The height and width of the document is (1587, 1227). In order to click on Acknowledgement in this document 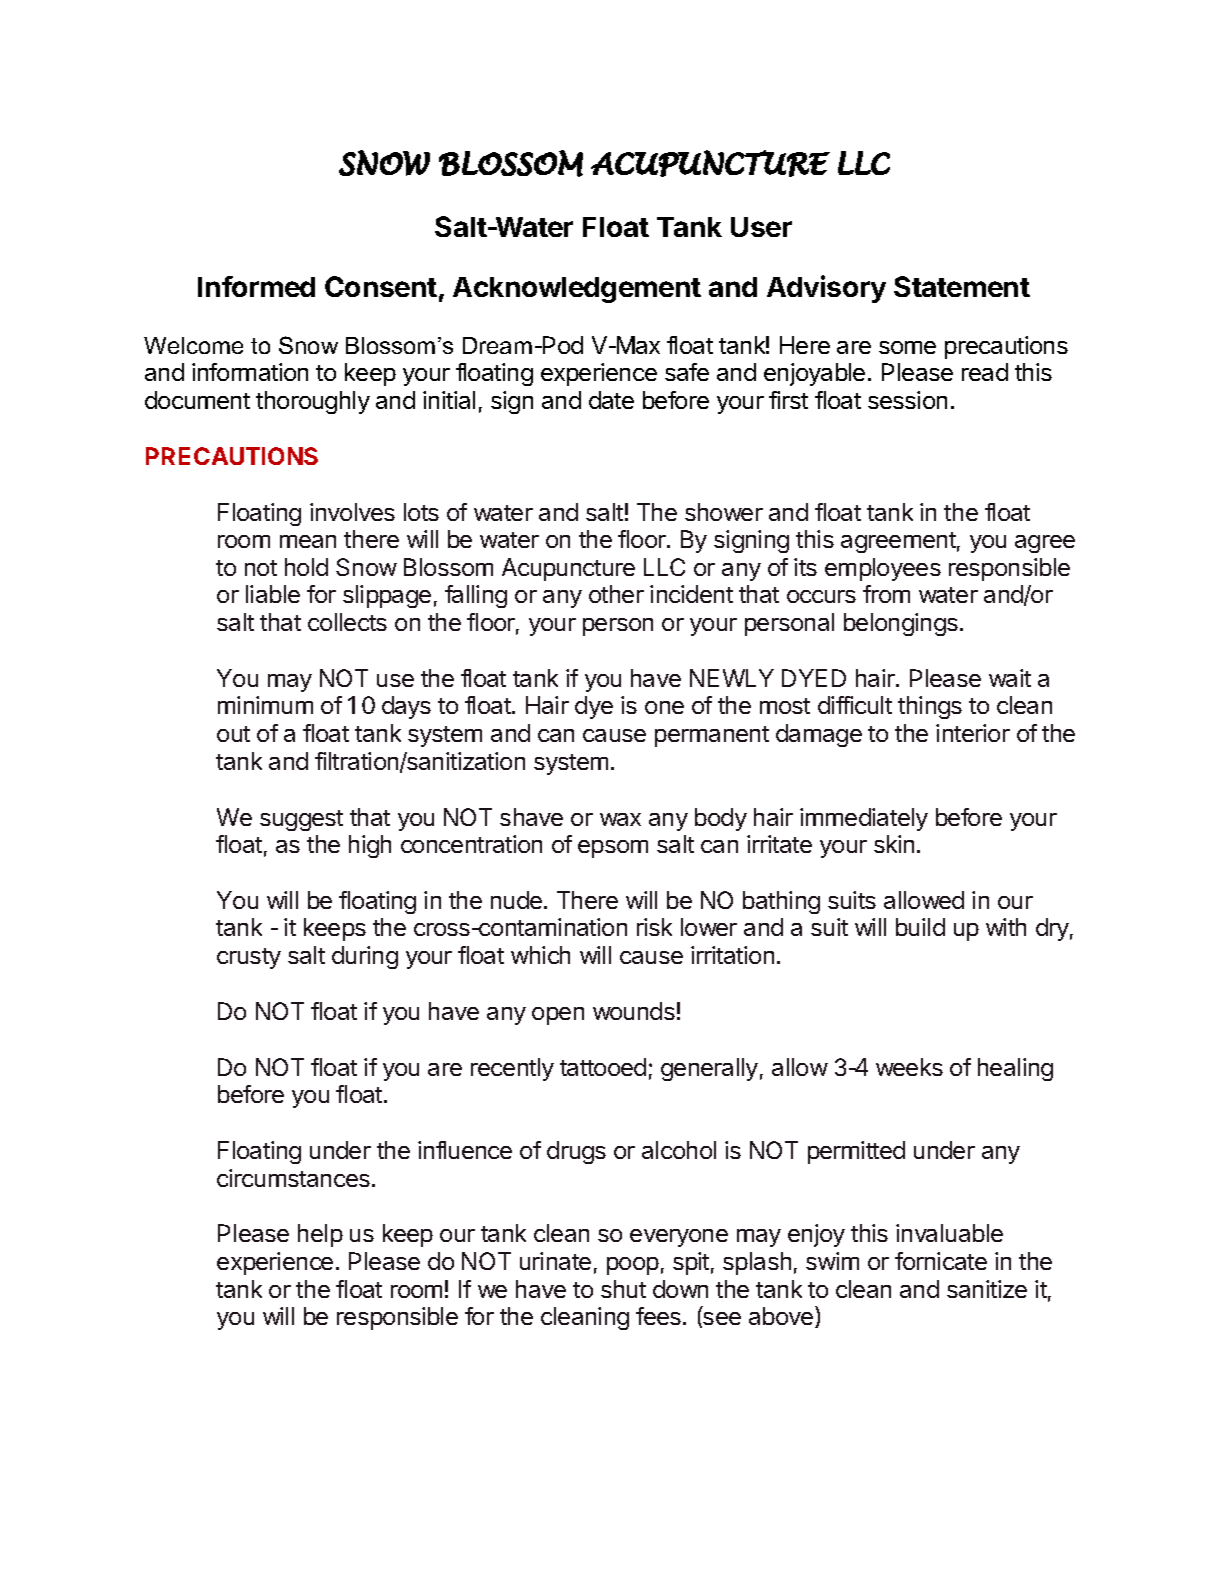, I will do `click(577, 290)`.
